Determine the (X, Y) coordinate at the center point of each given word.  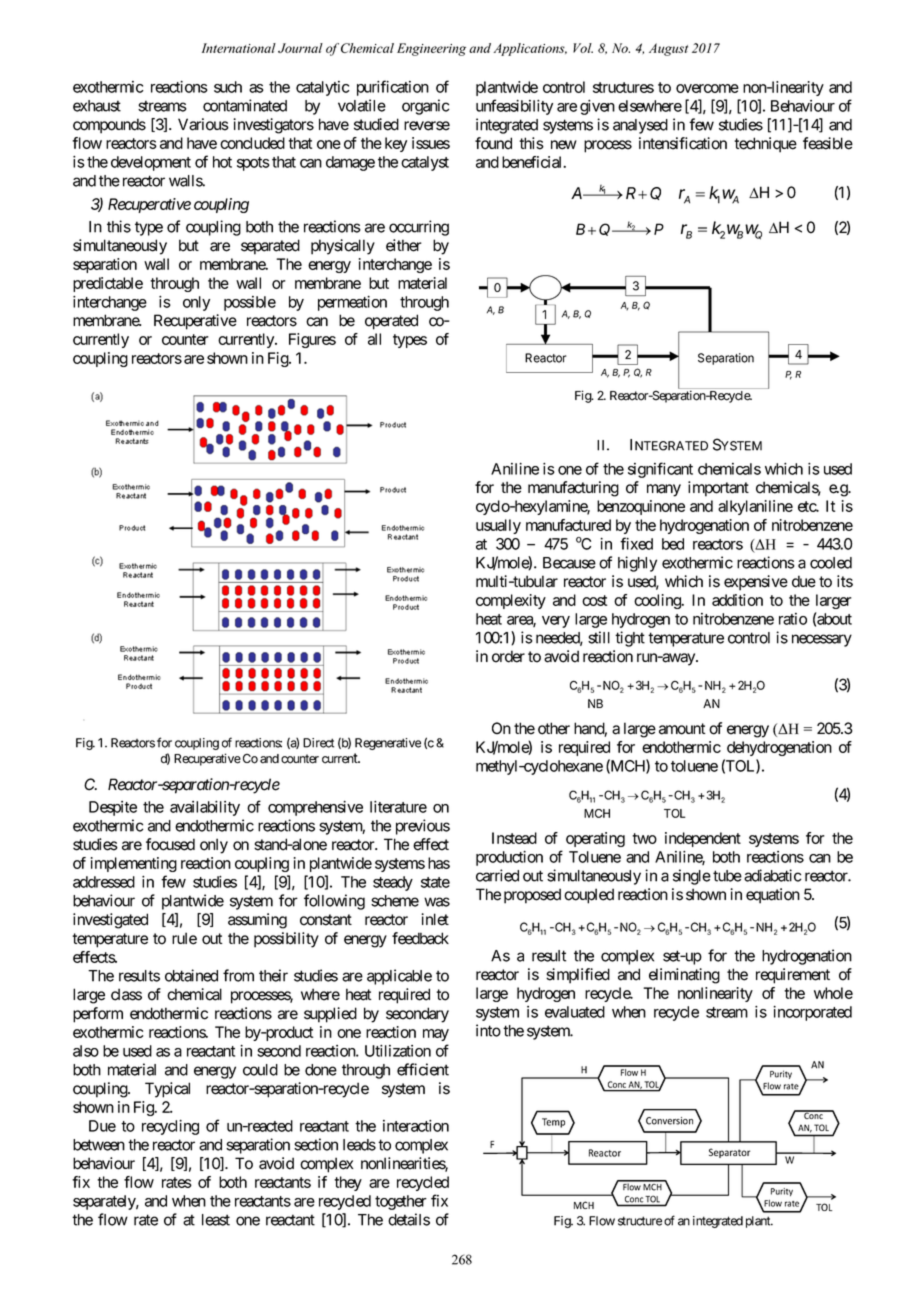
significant (660, 470)
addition (737, 600)
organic (425, 107)
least (216, 1220)
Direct (318, 743)
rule (184, 938)
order (508, 656)
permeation (352, 303)
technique (765, 145)
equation (773, 896)
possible (250, 303)
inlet (435, 919)
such (228, 87)
